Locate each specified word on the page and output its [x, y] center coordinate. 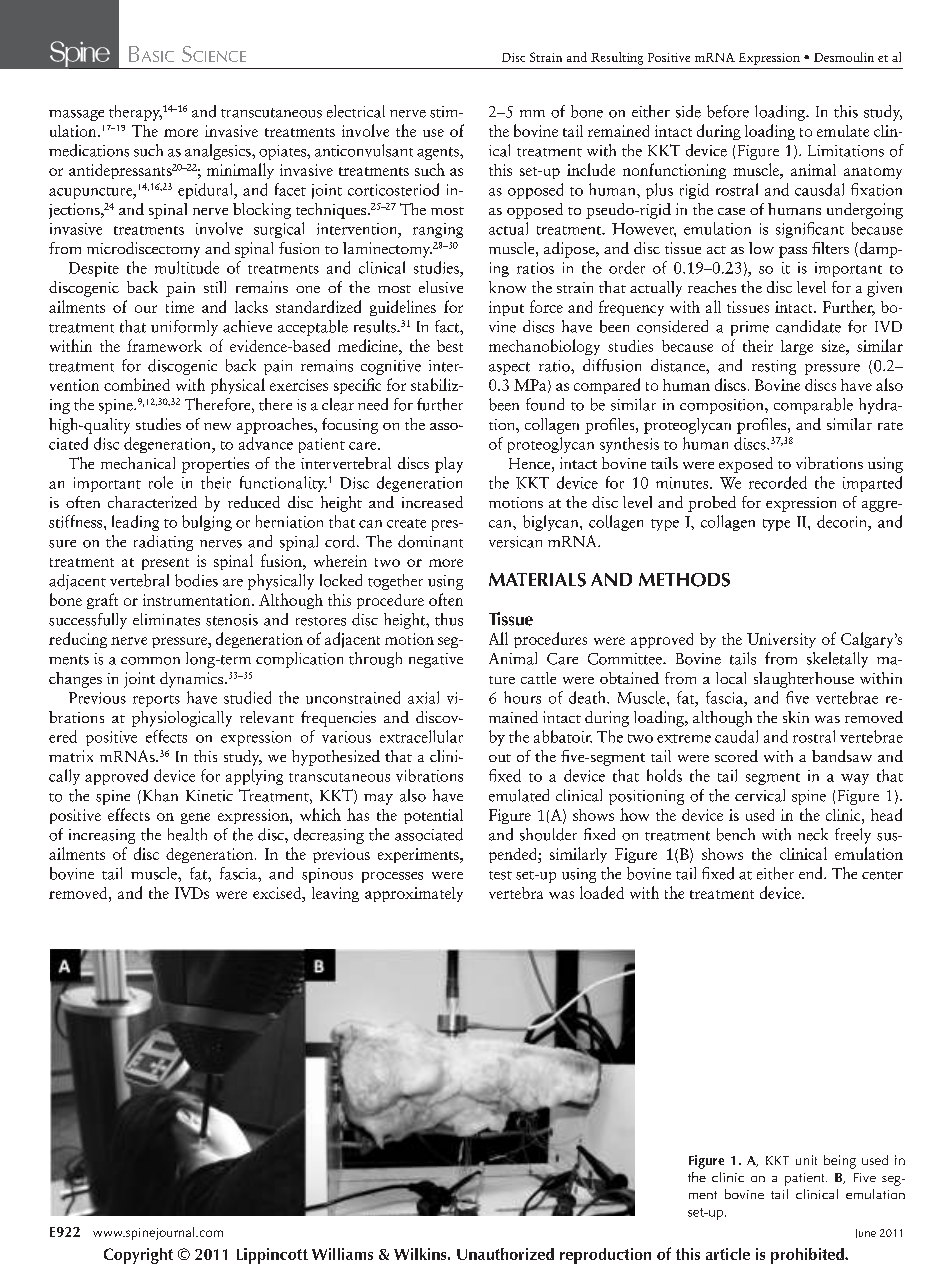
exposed [746, 465]
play [449, 465]
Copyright [138, 1256]
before [728, 111]
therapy [135, 113]
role [161, 482]
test [500, 875]
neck [813, 834]
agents [439, 153]
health [187, 834]
